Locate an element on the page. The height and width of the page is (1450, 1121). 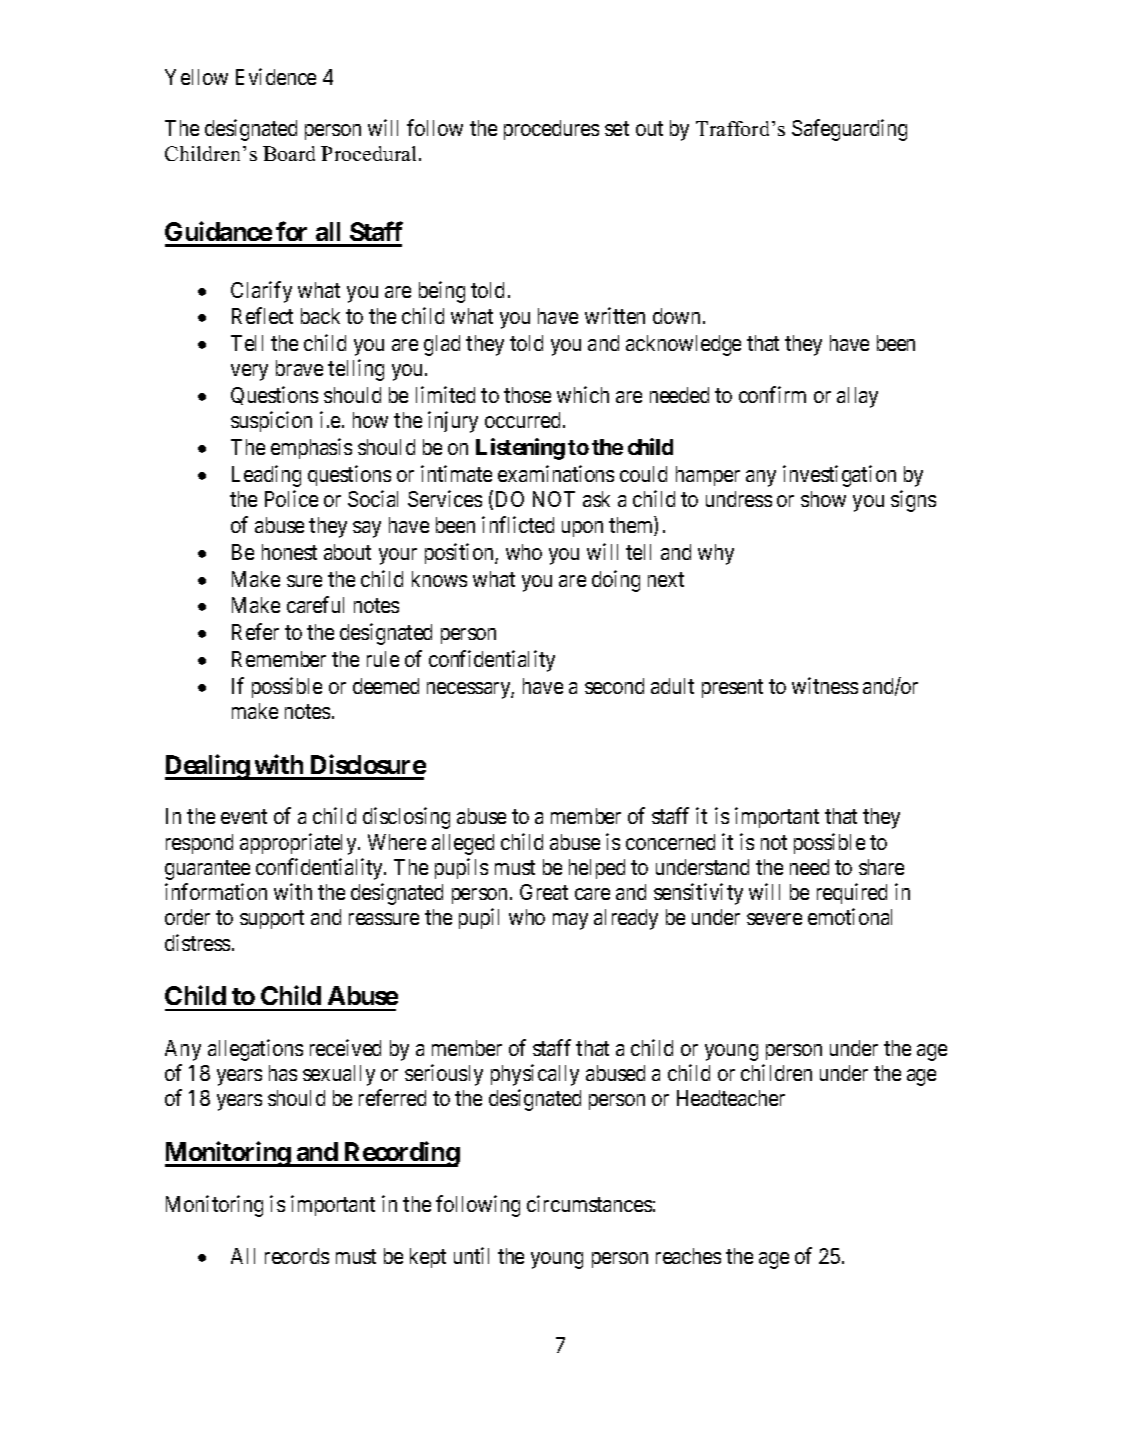
examinations is located at coordinates (556, 473).
